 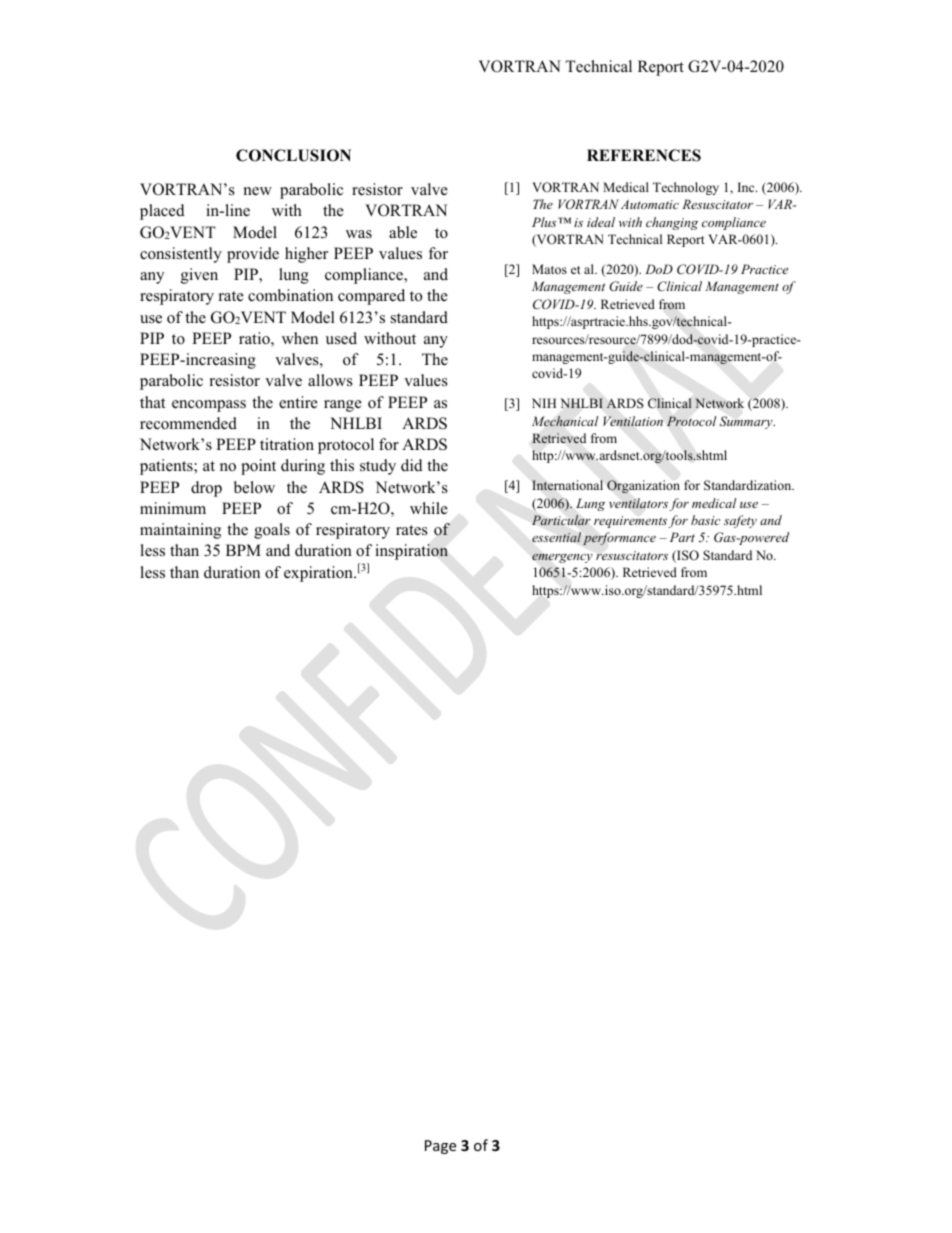 What do you see at coordinates (562, 558) in the screenshot?
I see `emergency` at bounding box center [562, 558].
